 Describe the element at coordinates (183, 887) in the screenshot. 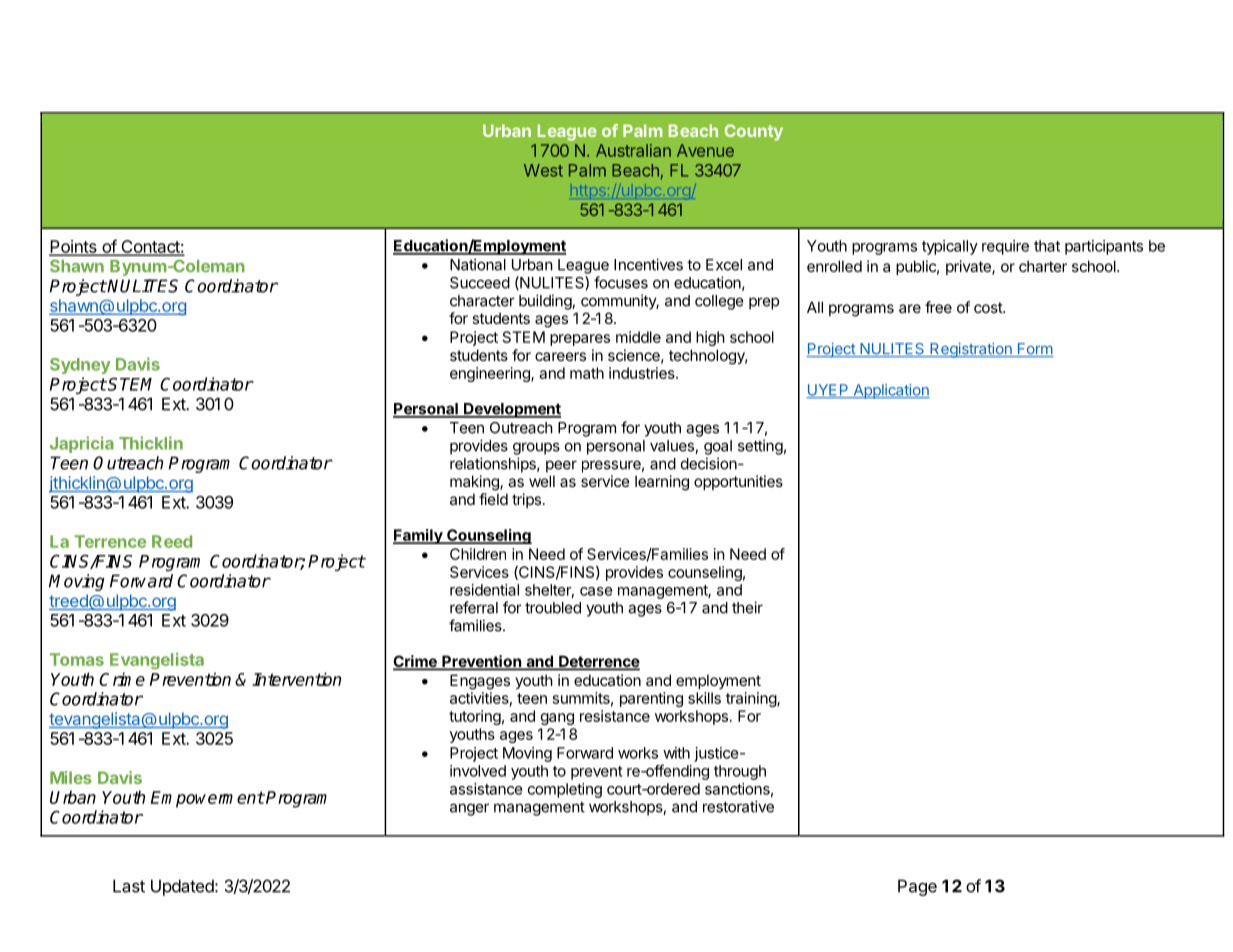

I see `Updated` at that location.
